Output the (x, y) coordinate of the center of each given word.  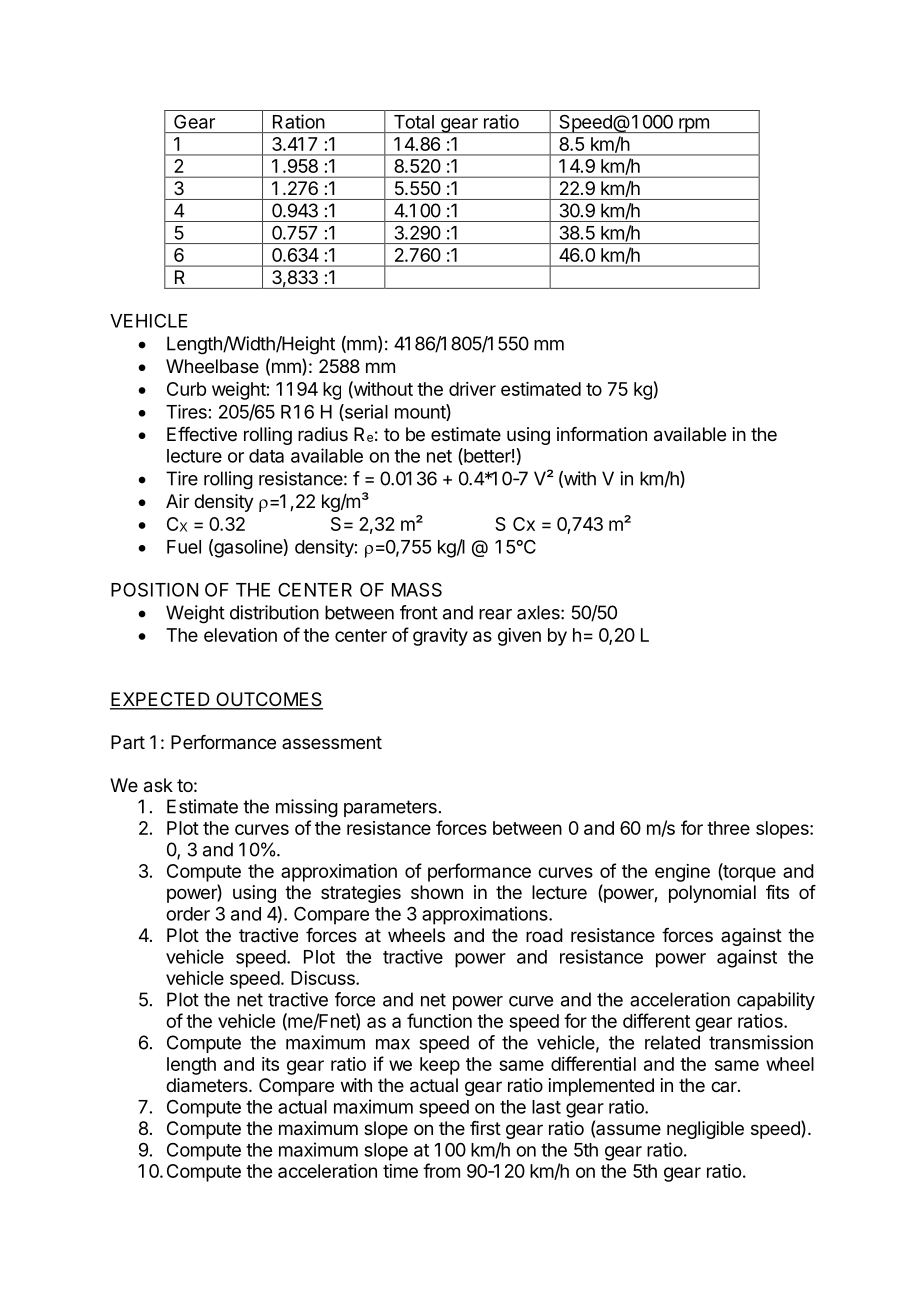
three (728, 828)
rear (495, 614)
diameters (208, 1085)
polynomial (712, 894)
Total (414, 122)
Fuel (184, 547)
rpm (694, 125)
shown (437, 892)
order (188, 914)
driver (472, 389)
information (602, 434)
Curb (186, 389)
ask (158, 785)
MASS (417, 589)
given (519, 637)
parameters (390, 808)
